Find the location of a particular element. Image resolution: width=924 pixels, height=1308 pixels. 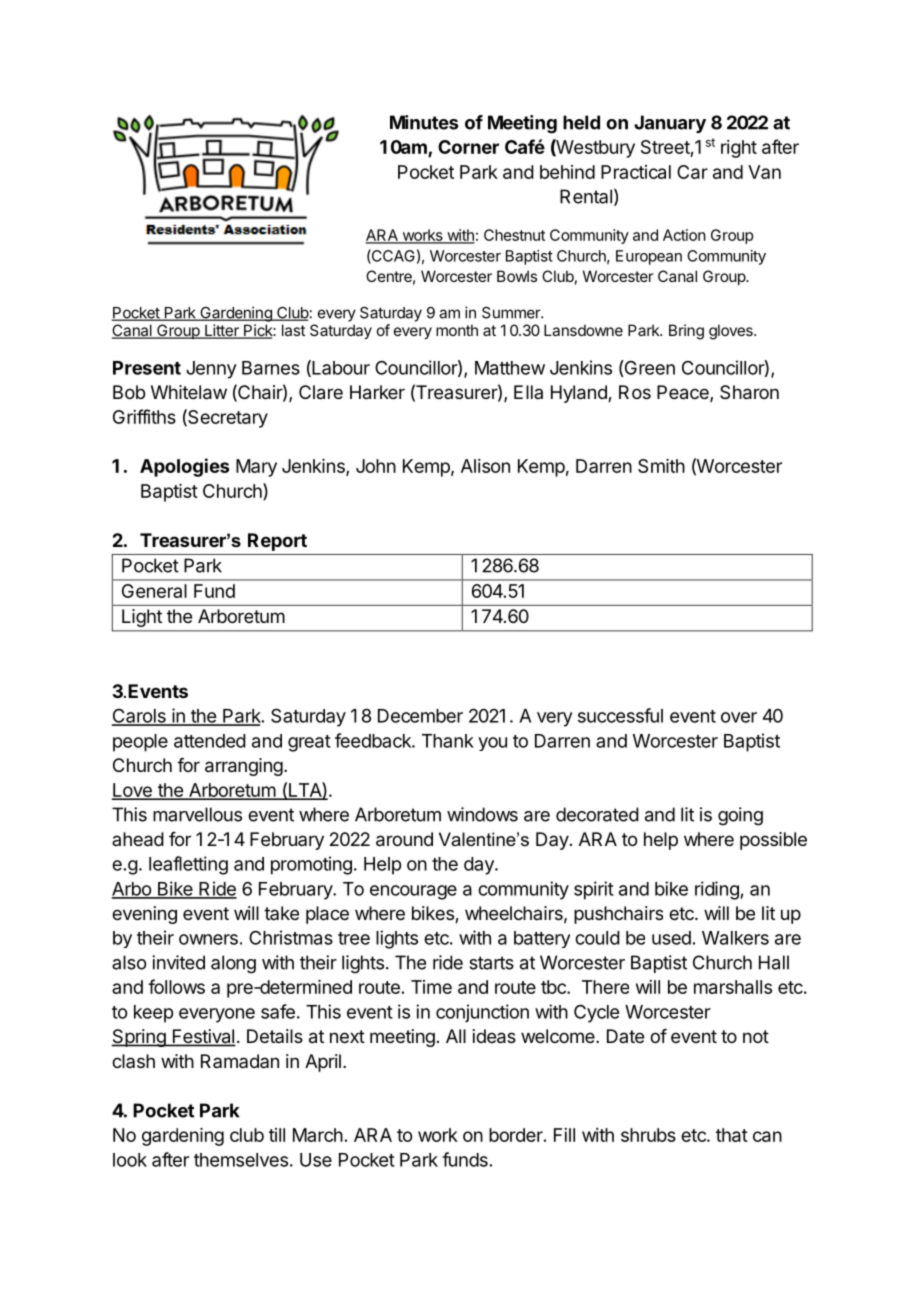

General is located at coordinates (154, 591).
